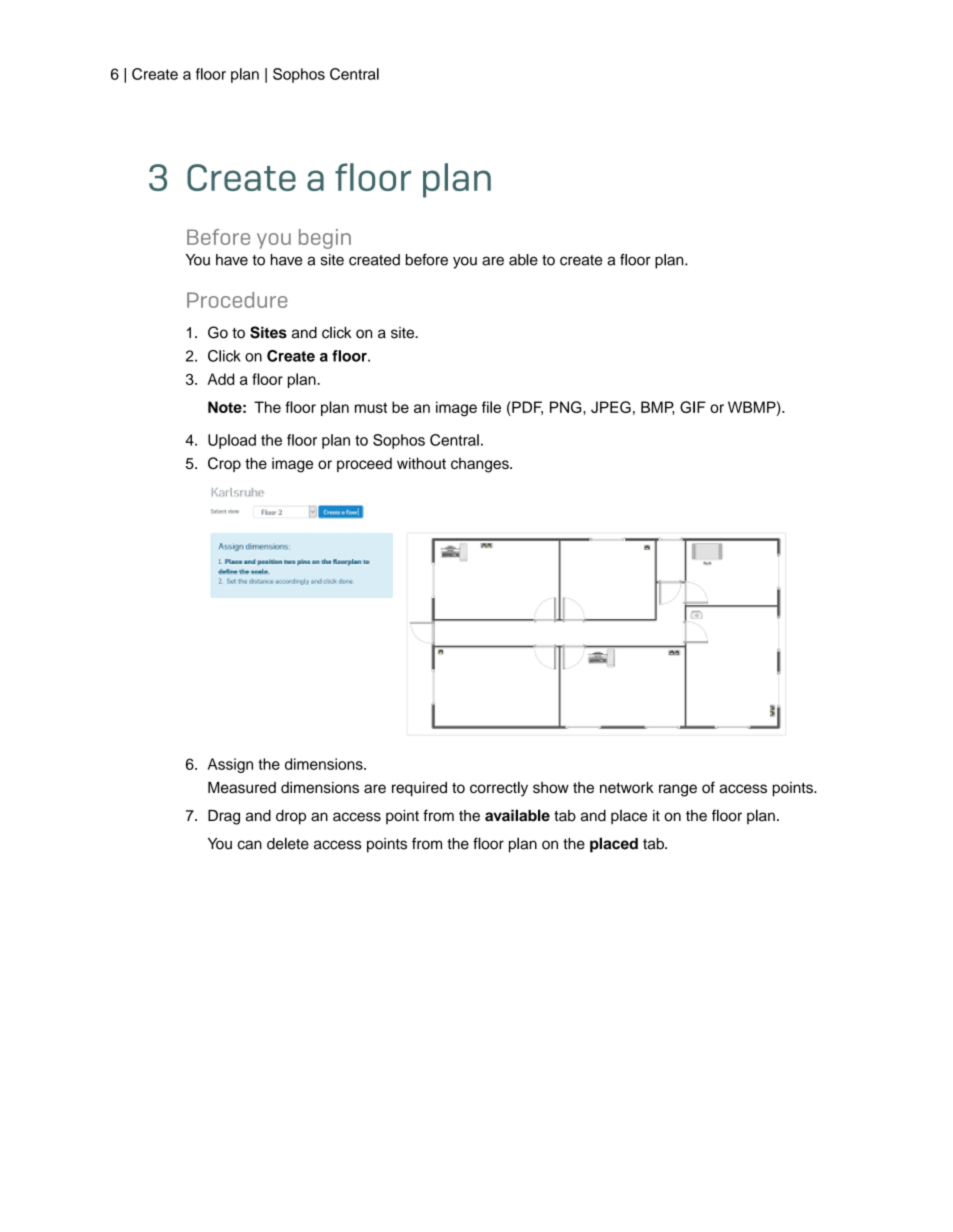 This screenshot has width=953, height=1232. What do you see at coordinates (627, 787) in the screenshot?
I see `network` at bounding box center [627, 787].
